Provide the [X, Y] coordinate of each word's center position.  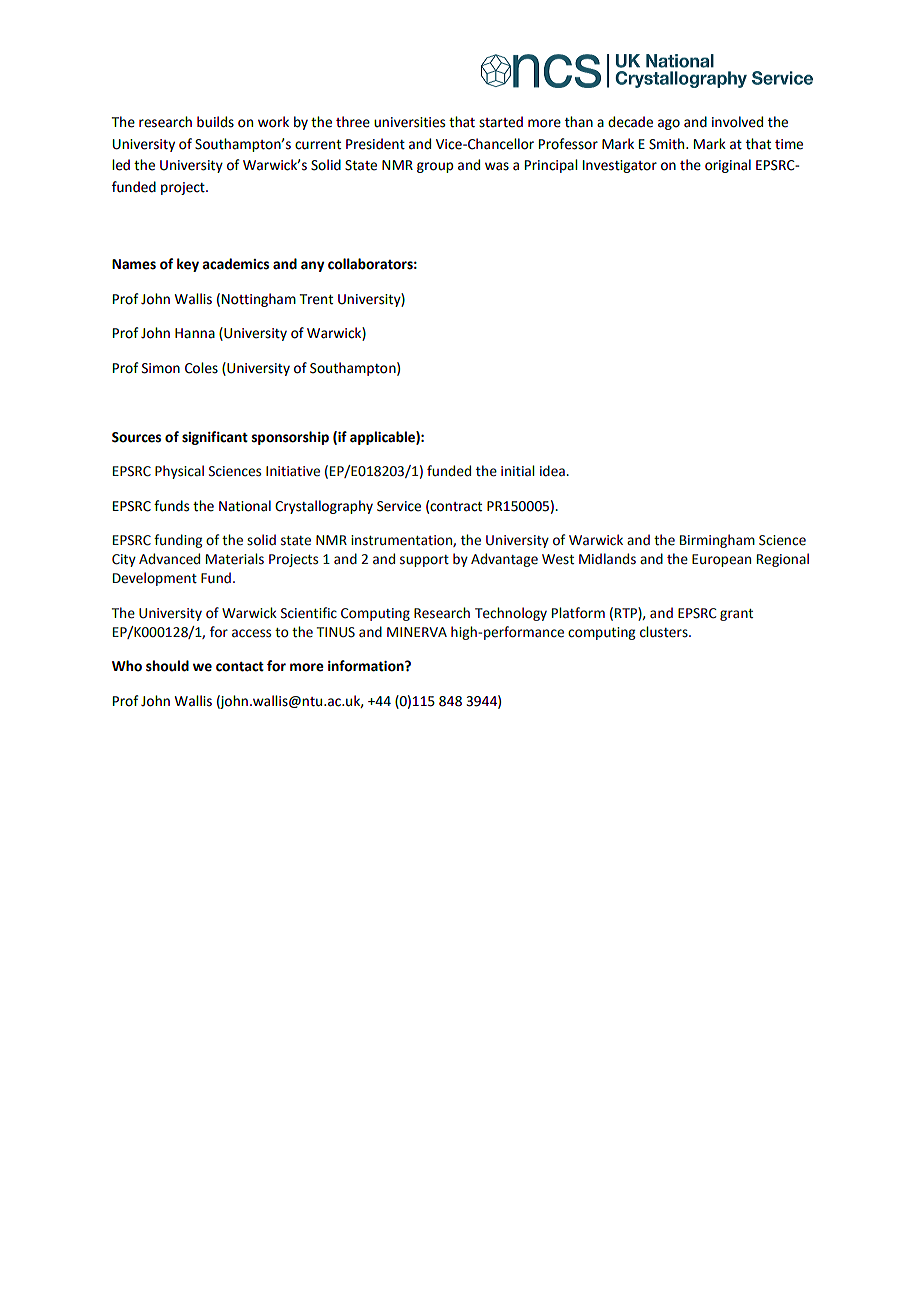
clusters [665, 632]
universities [409, 122]
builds [215, 122]
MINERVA [417, 632]
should [167, 666]
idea [553, 471]
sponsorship [290, 438]
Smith [668, 144]
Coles [201, 368]
